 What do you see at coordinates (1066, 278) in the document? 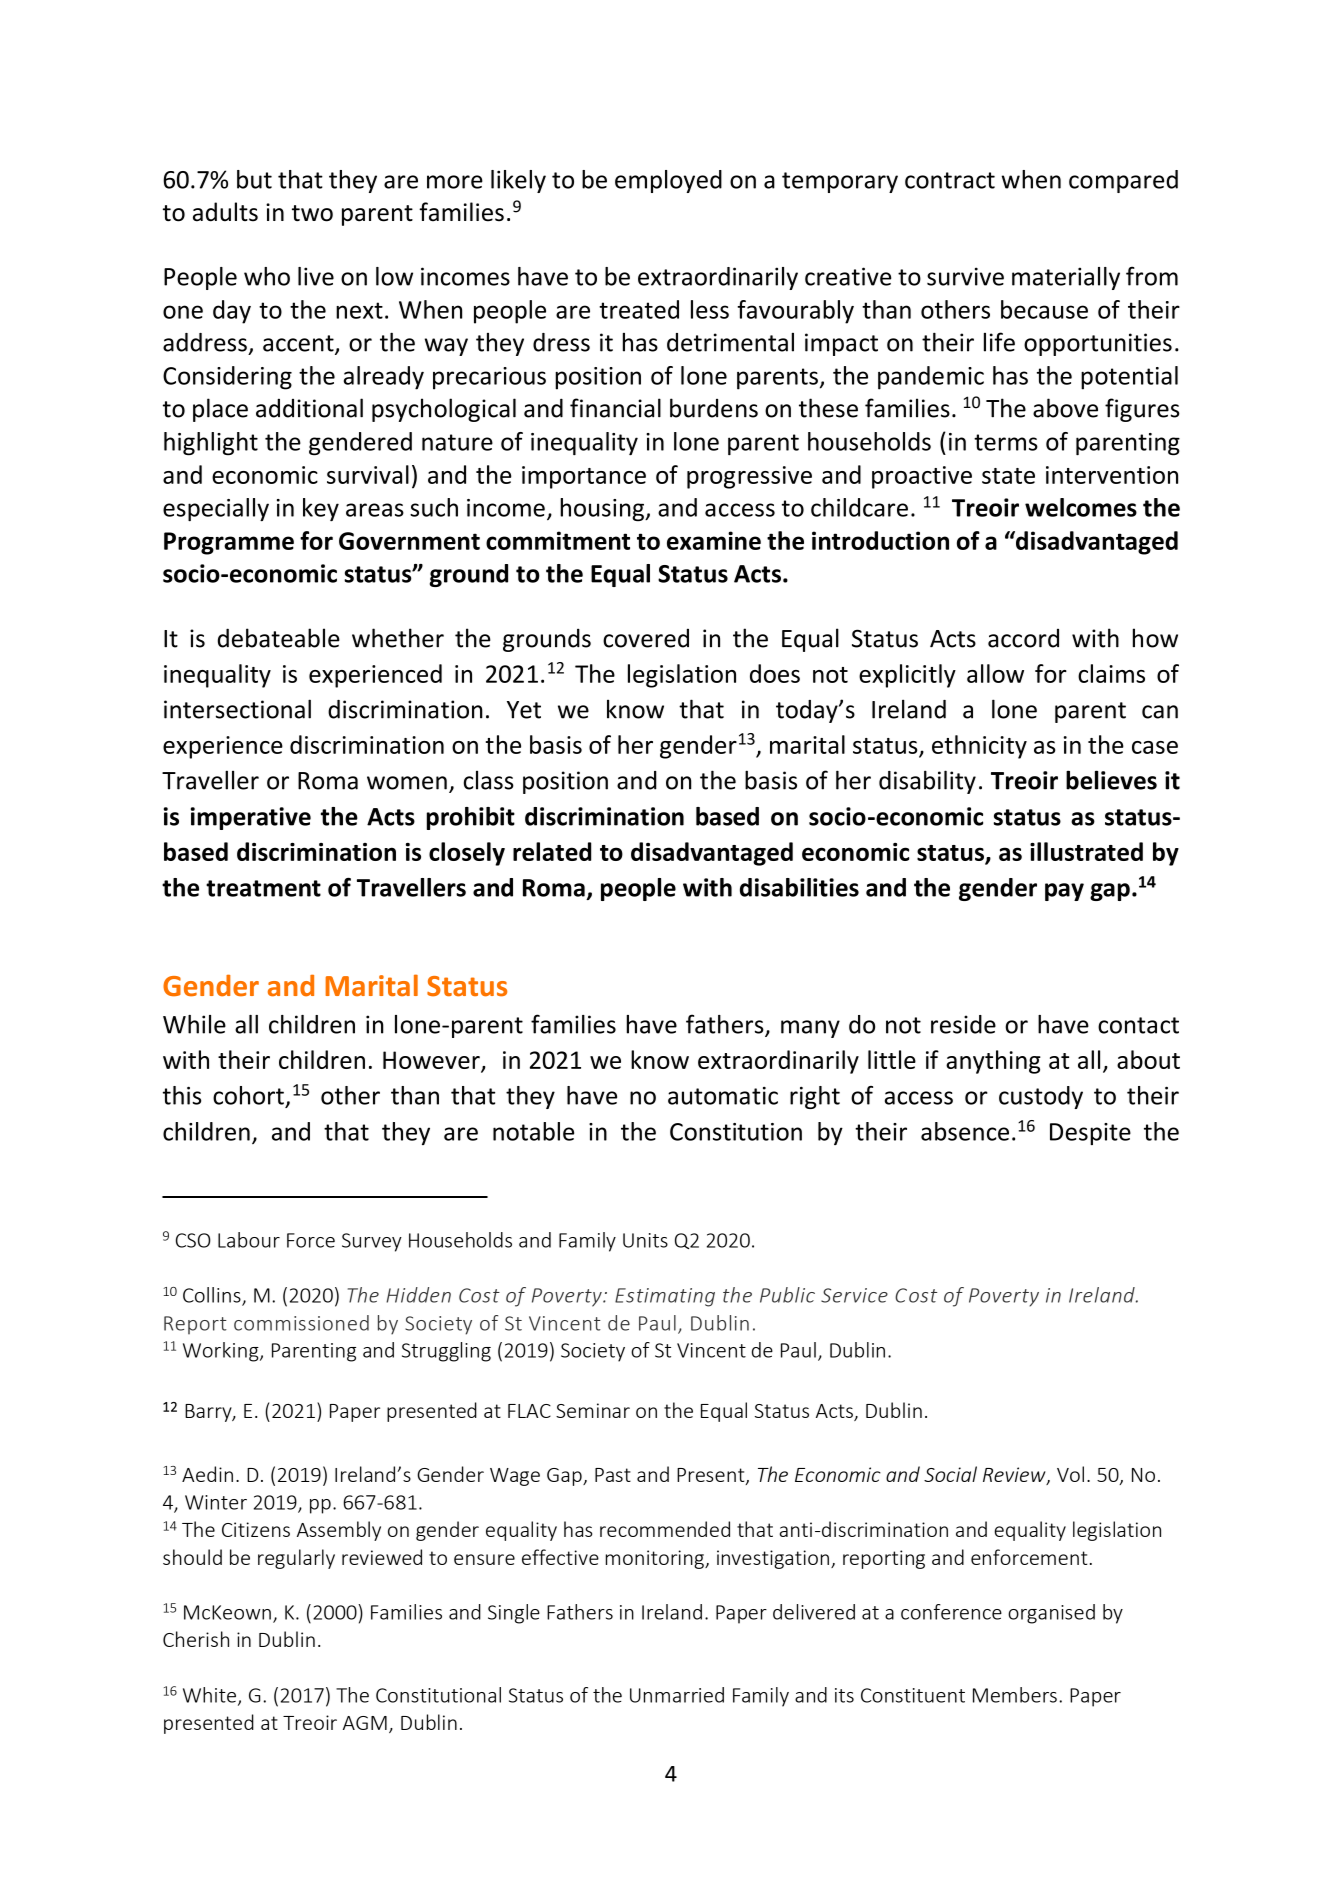
I see `materially` at bounding box center [1066, 278].
